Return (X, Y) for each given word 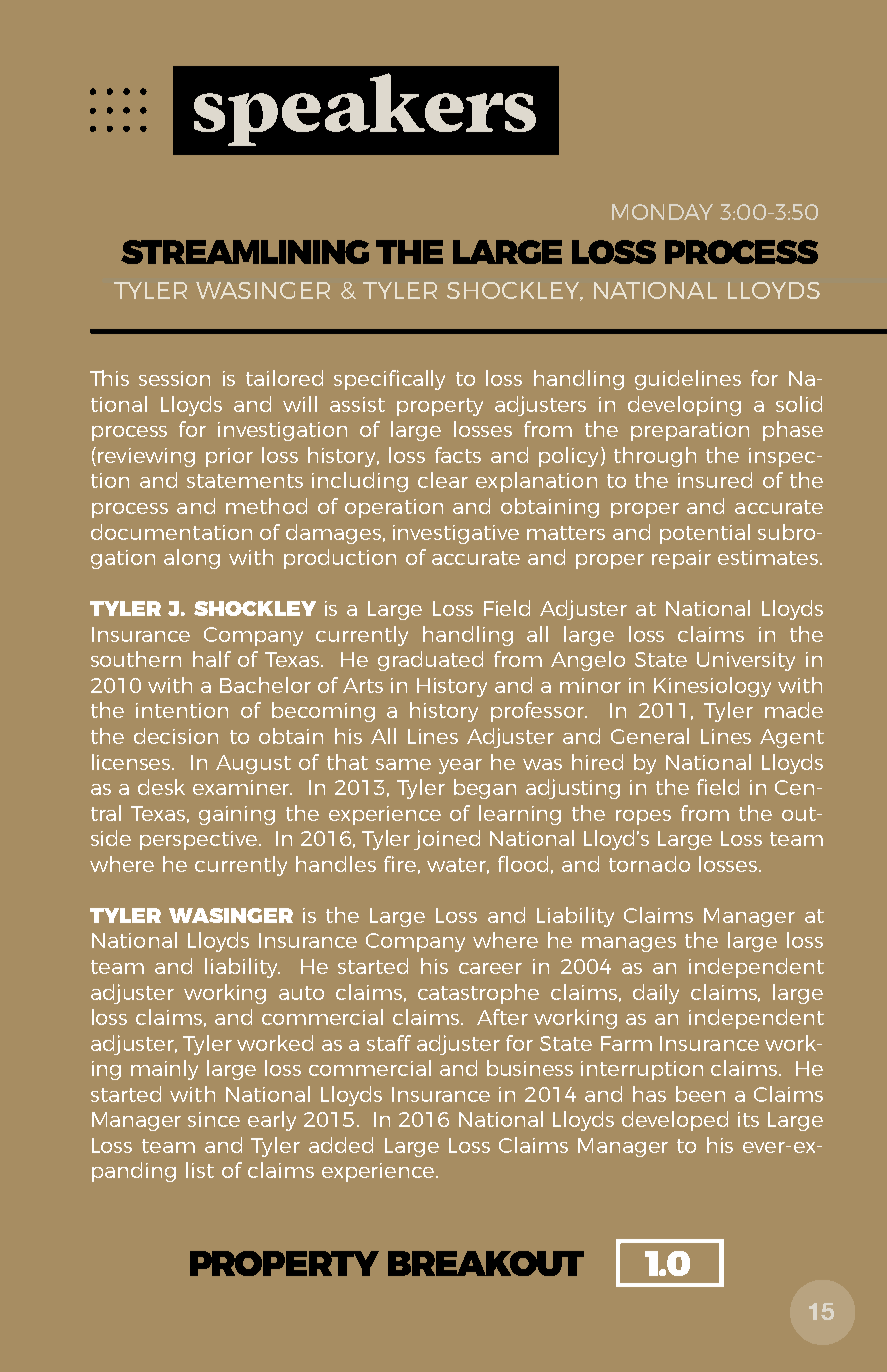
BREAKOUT (486, 1263)
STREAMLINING (245, 252)
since (214, 1119)
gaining (237, 815)
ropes (643, 817)
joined (447, 840)
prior (229, 457)
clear (443, 480)
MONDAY (662, 212)
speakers (365, 109)
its (748, 1119)
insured (715, 480)
